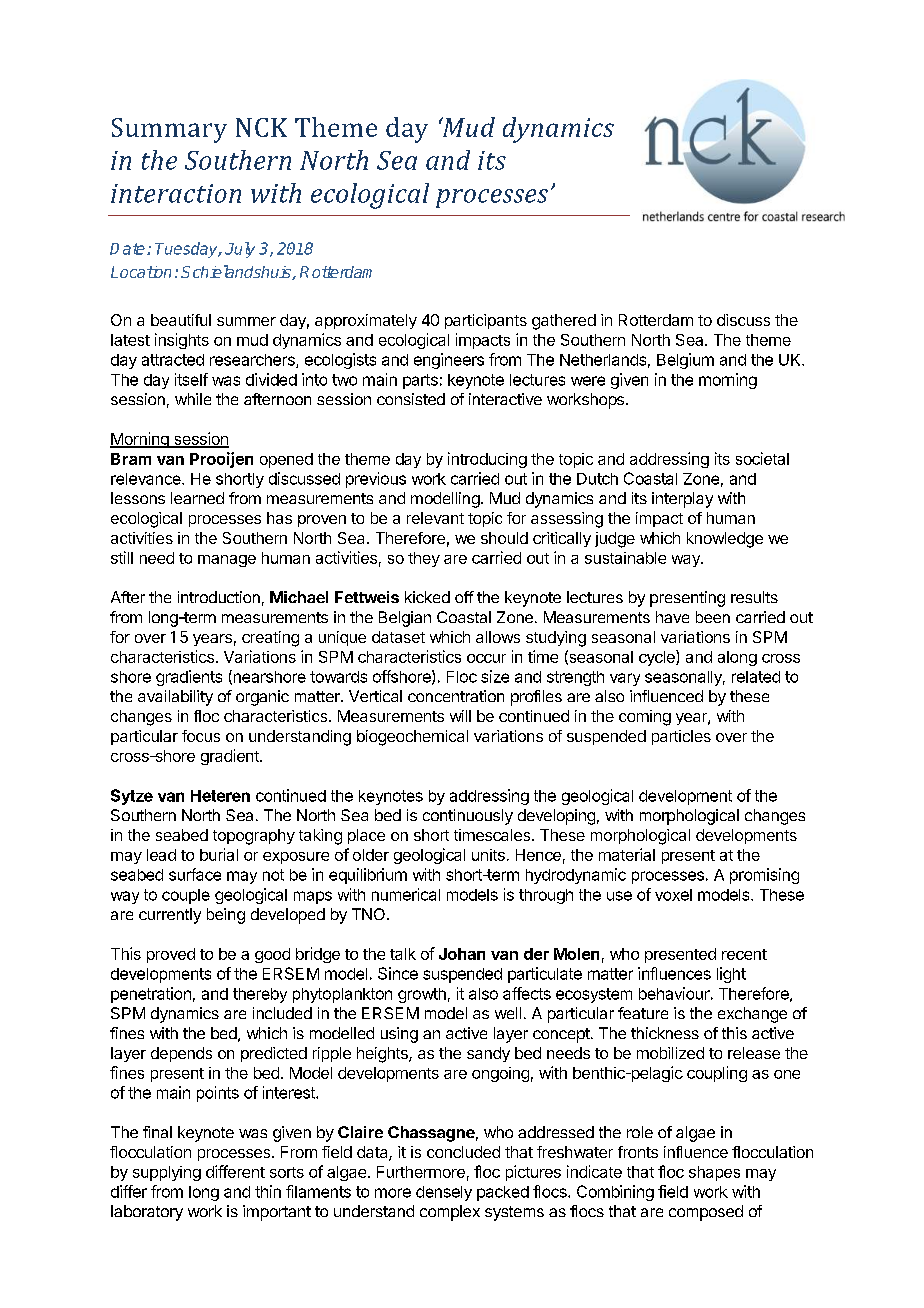 Image resolution: width=924 pixels, height=1308 pixels. Describe the element at coordinates (226, 916) in the image. I see `being` at that location.
